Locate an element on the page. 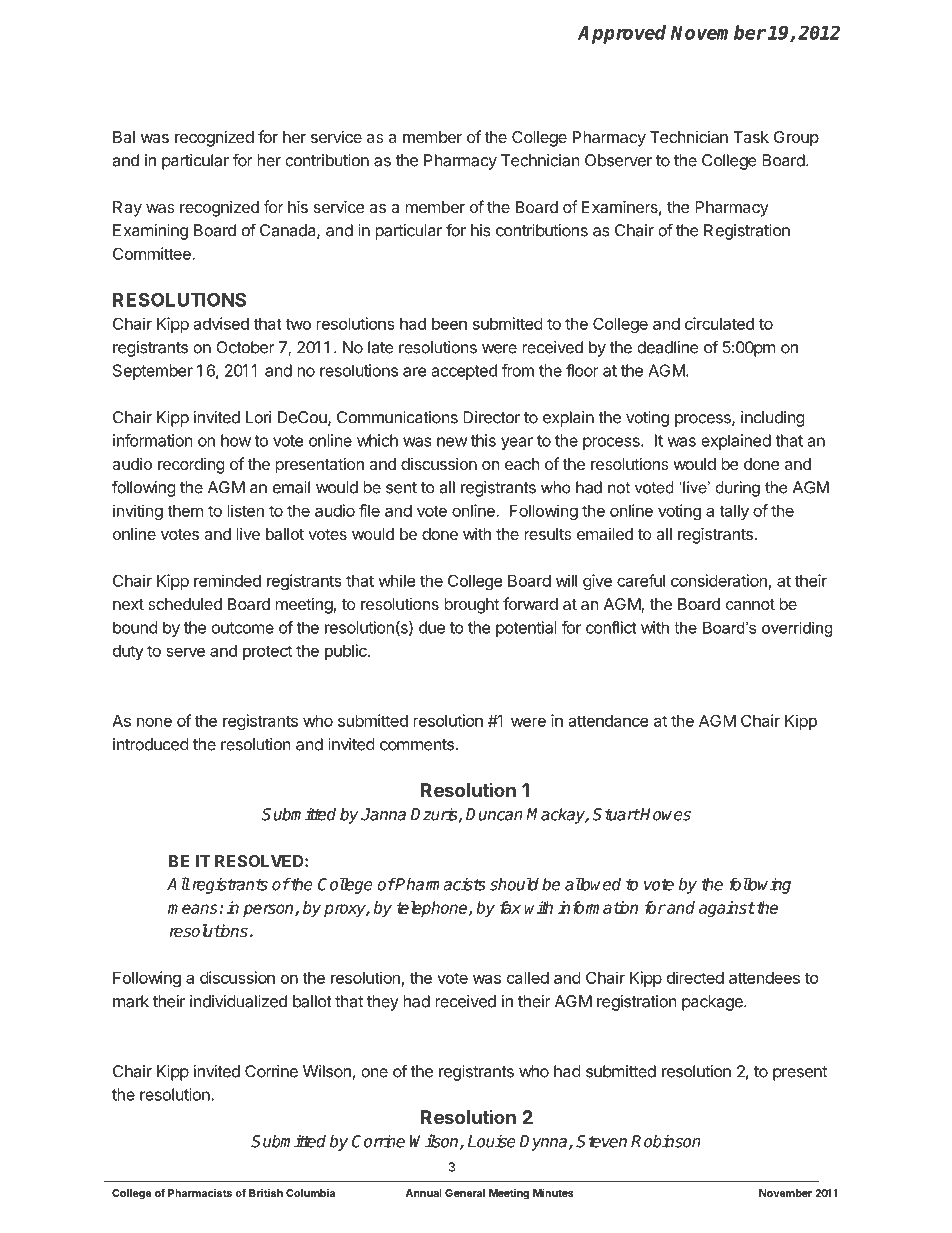 The height and width of the image is (1233, 952). Task is located at coordinates (751, 137).
